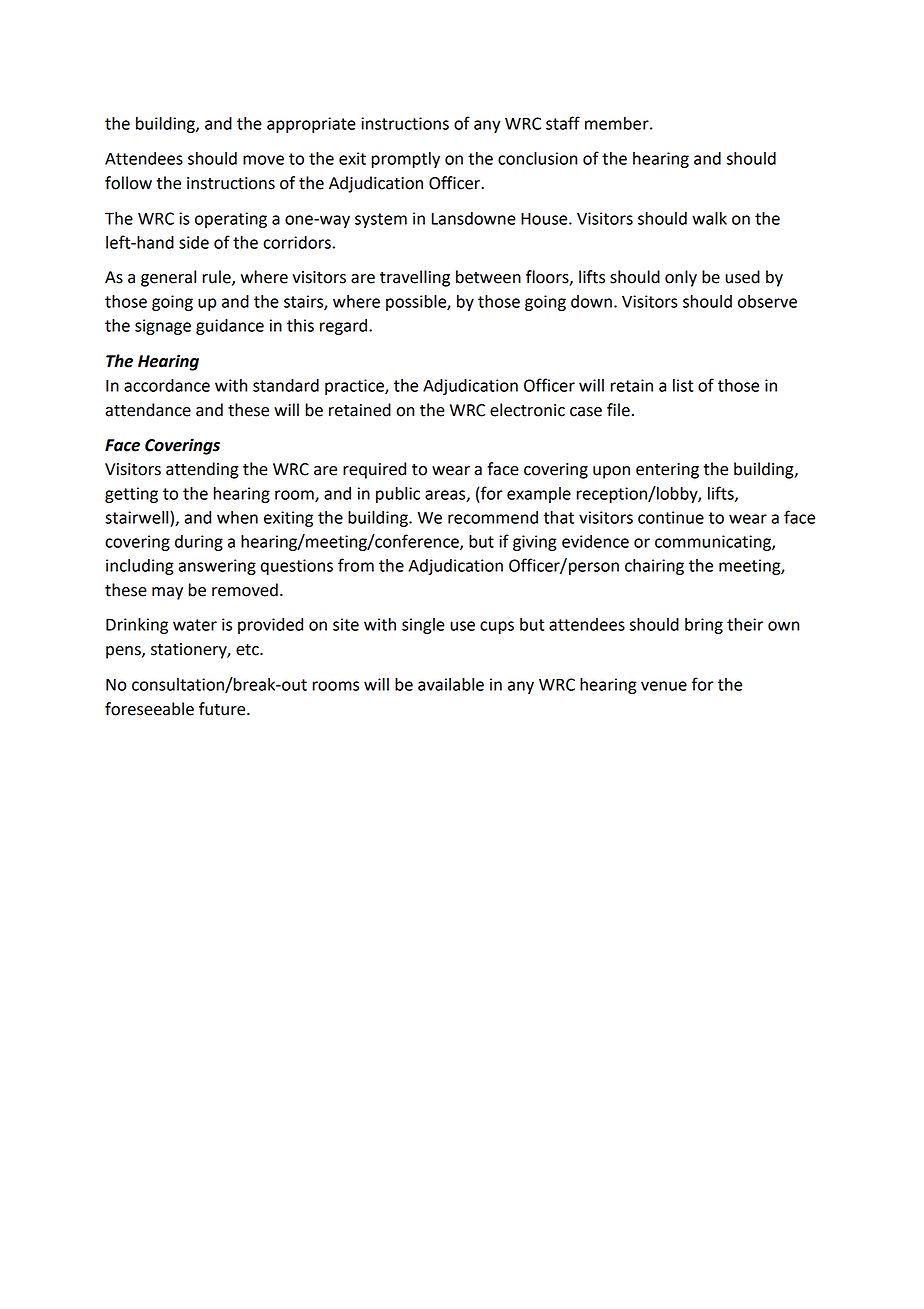 Image resolution: width=924 pixels, height=1309 pixels. I want to click on future, so click(223, 709).
